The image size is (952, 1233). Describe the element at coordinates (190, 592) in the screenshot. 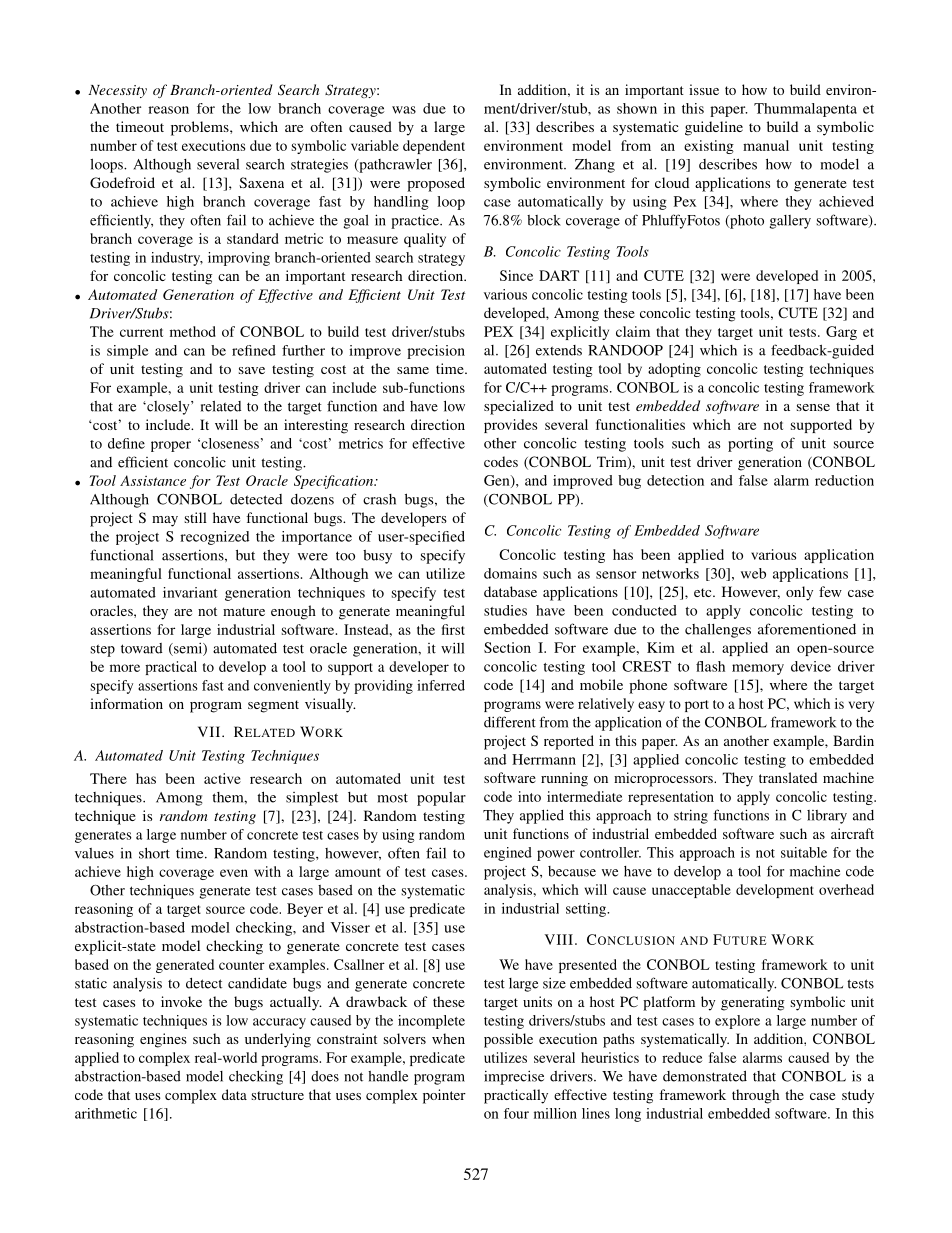

I see `invariant` at that location.
